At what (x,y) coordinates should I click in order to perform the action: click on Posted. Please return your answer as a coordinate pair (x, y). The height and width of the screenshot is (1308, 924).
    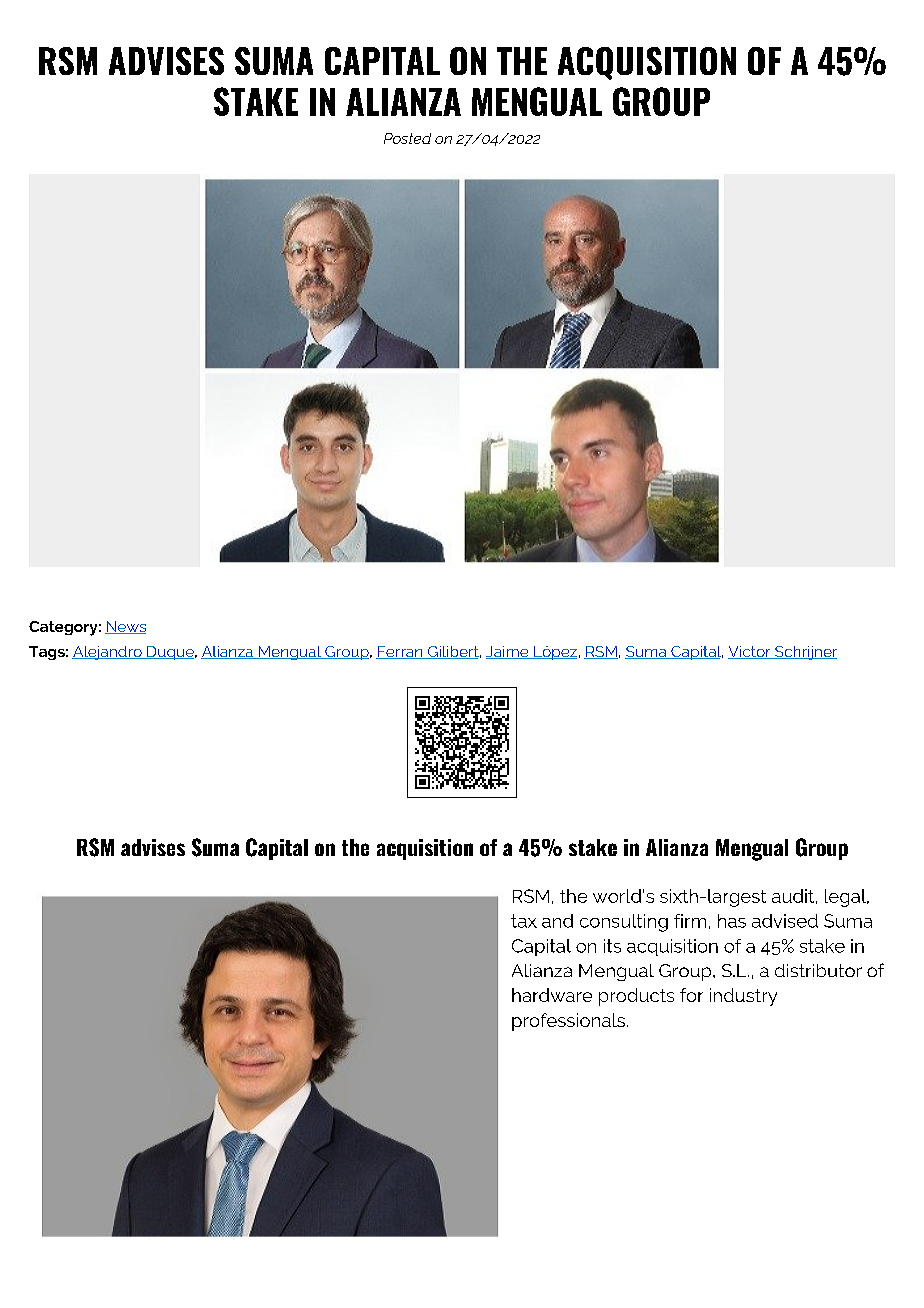
    Looking at the image, I should click on (407, 138).
